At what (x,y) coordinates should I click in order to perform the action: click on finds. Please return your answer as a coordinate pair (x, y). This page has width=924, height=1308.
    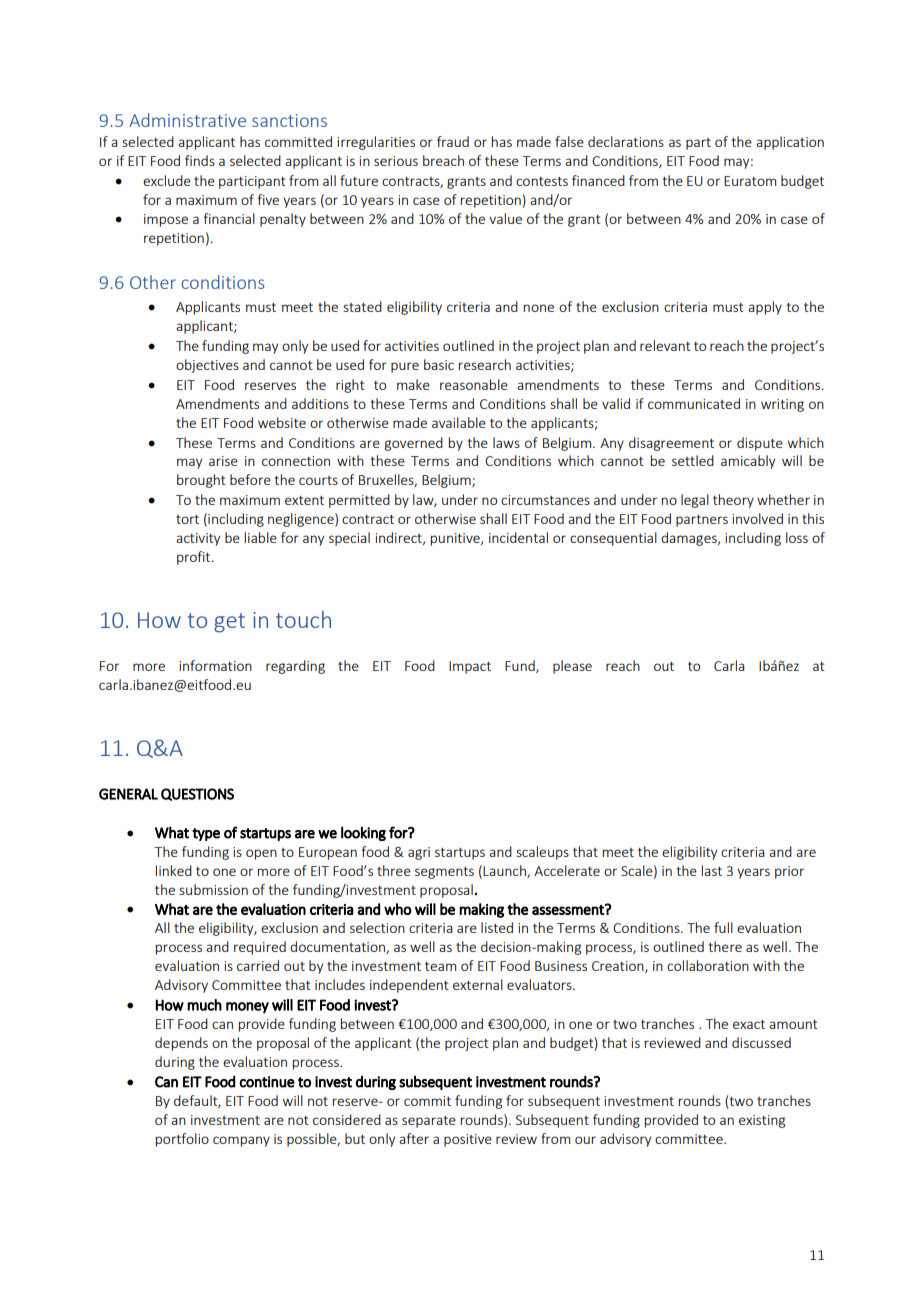
    Looking at the image, I should click on (200, 160).
